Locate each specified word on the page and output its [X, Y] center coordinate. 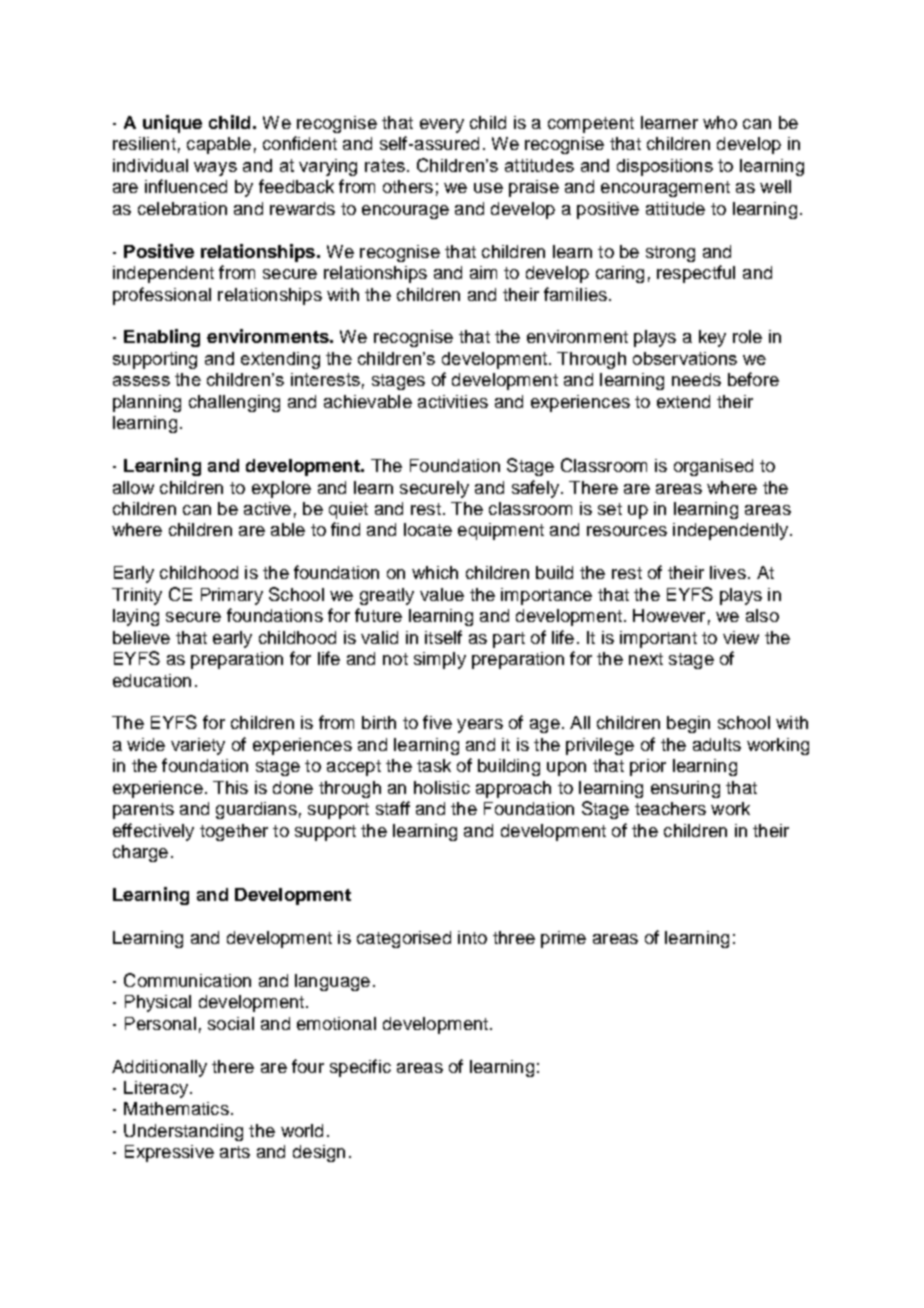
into [472, 937]
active [267, 508]
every [442, 126]
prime [563, 939]
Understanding [183, 1132]
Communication [187, 980]
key [712, 338]
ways [215, 169]
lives [728, 572]
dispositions [665, 167]
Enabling [162, 338]
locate [428, 529]
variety [198, 746]
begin [688, 724]
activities [453, 401]
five [437, 722]
